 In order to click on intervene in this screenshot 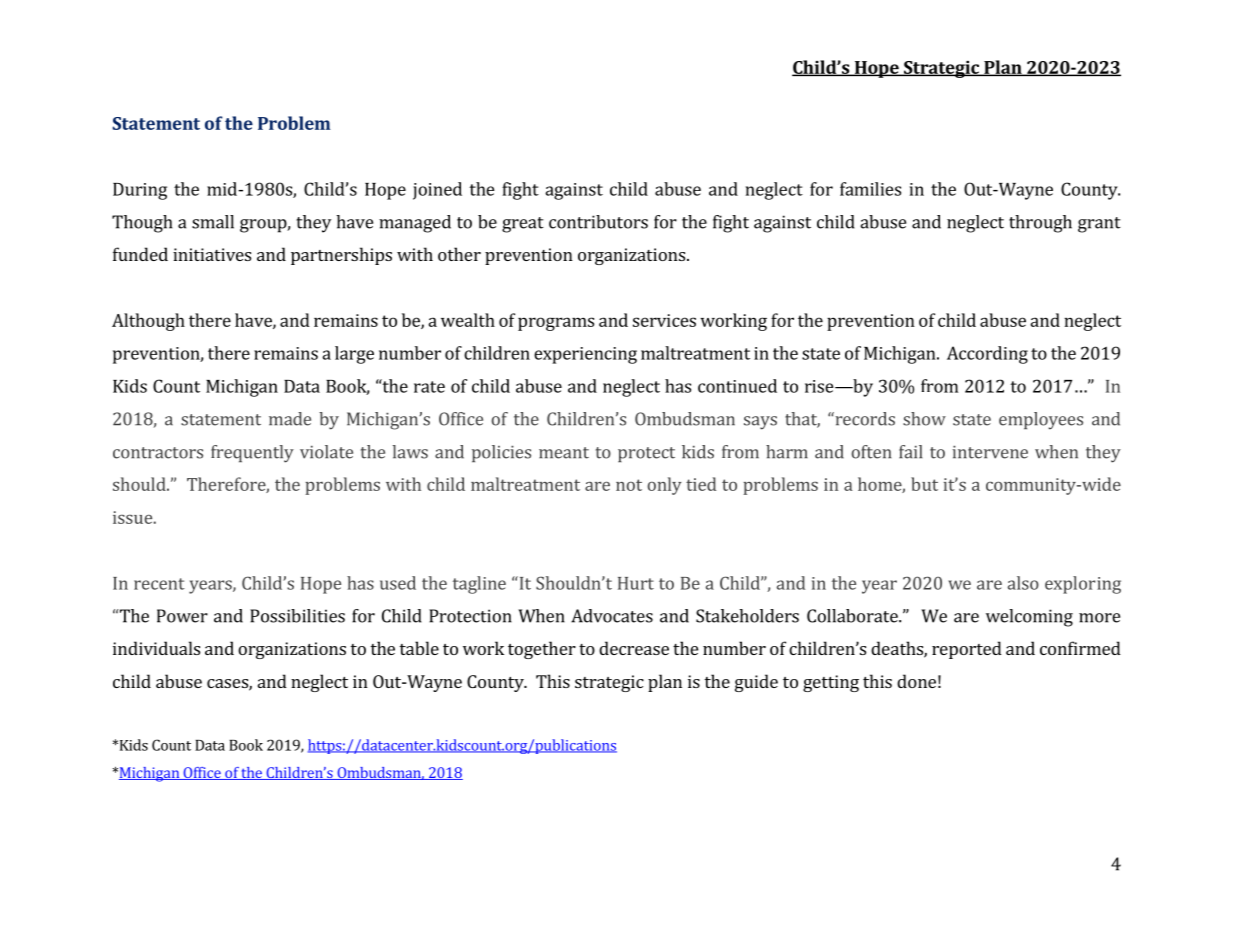, I will do `click(990, 452)`.
